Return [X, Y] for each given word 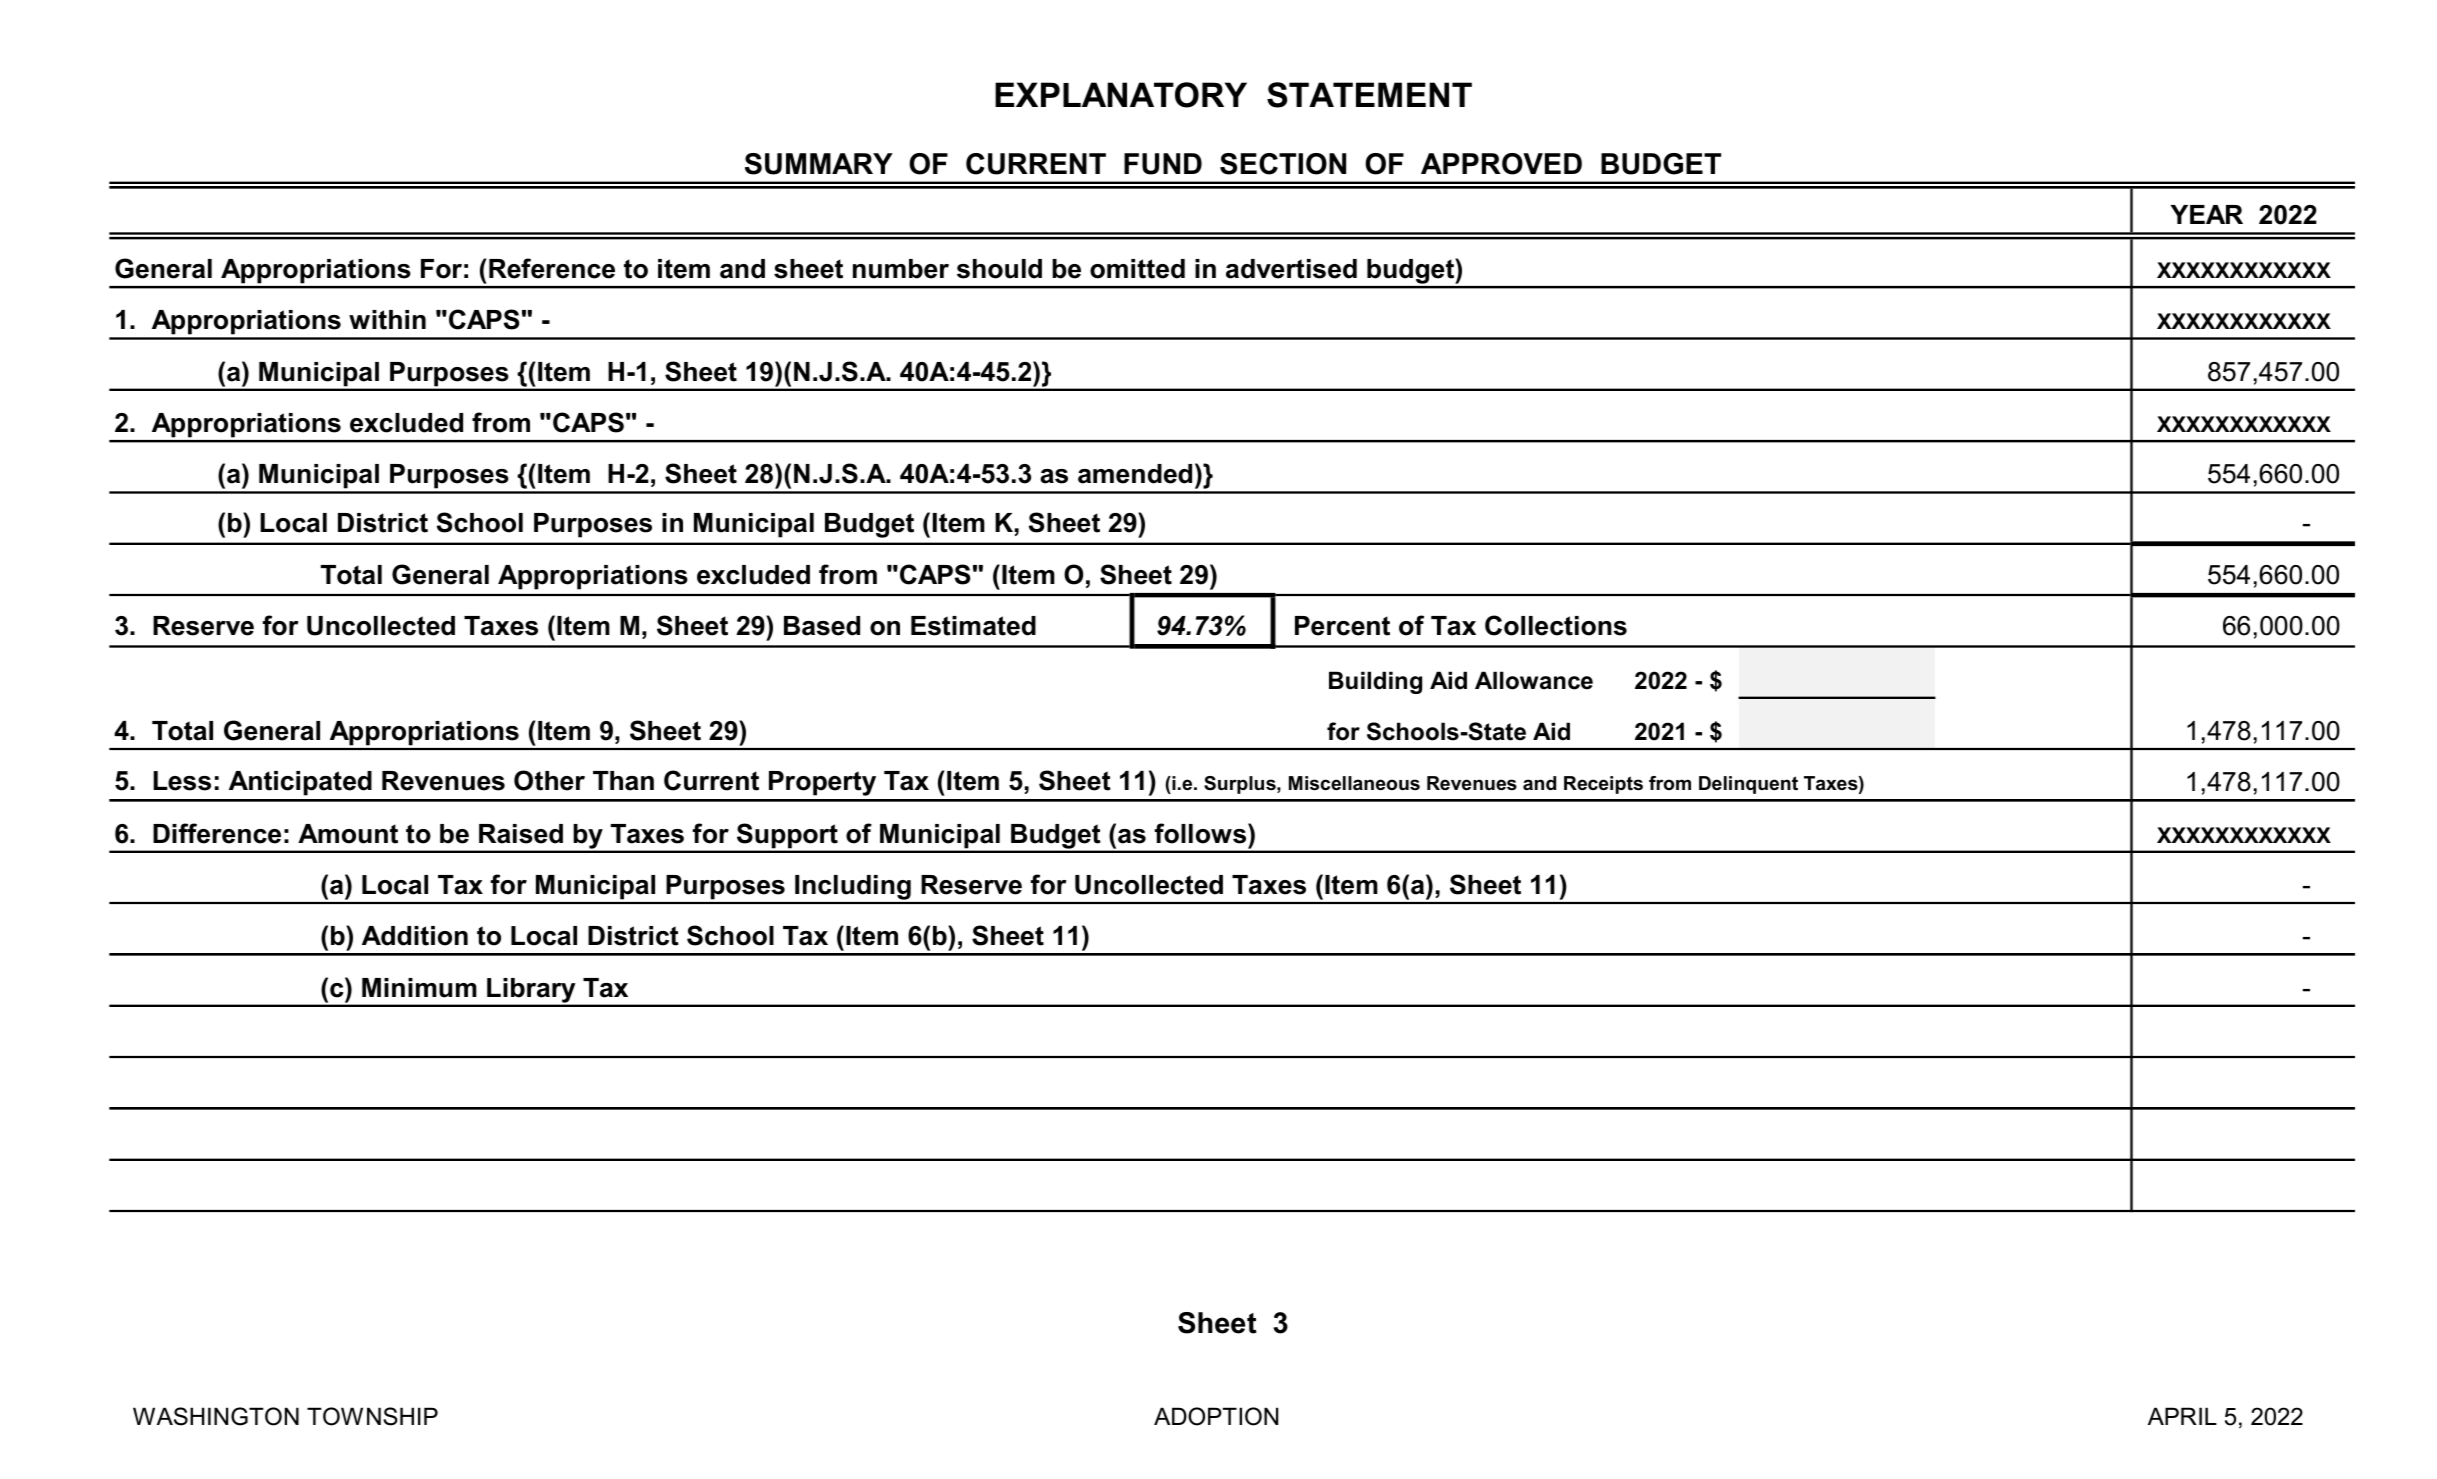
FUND [1163, 164]
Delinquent [1748, 785]
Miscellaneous [1354, 783]
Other [549, 780]
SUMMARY [819, 164]
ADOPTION [1216, 1416]
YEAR [2207, 214]
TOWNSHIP [372, 1416]
